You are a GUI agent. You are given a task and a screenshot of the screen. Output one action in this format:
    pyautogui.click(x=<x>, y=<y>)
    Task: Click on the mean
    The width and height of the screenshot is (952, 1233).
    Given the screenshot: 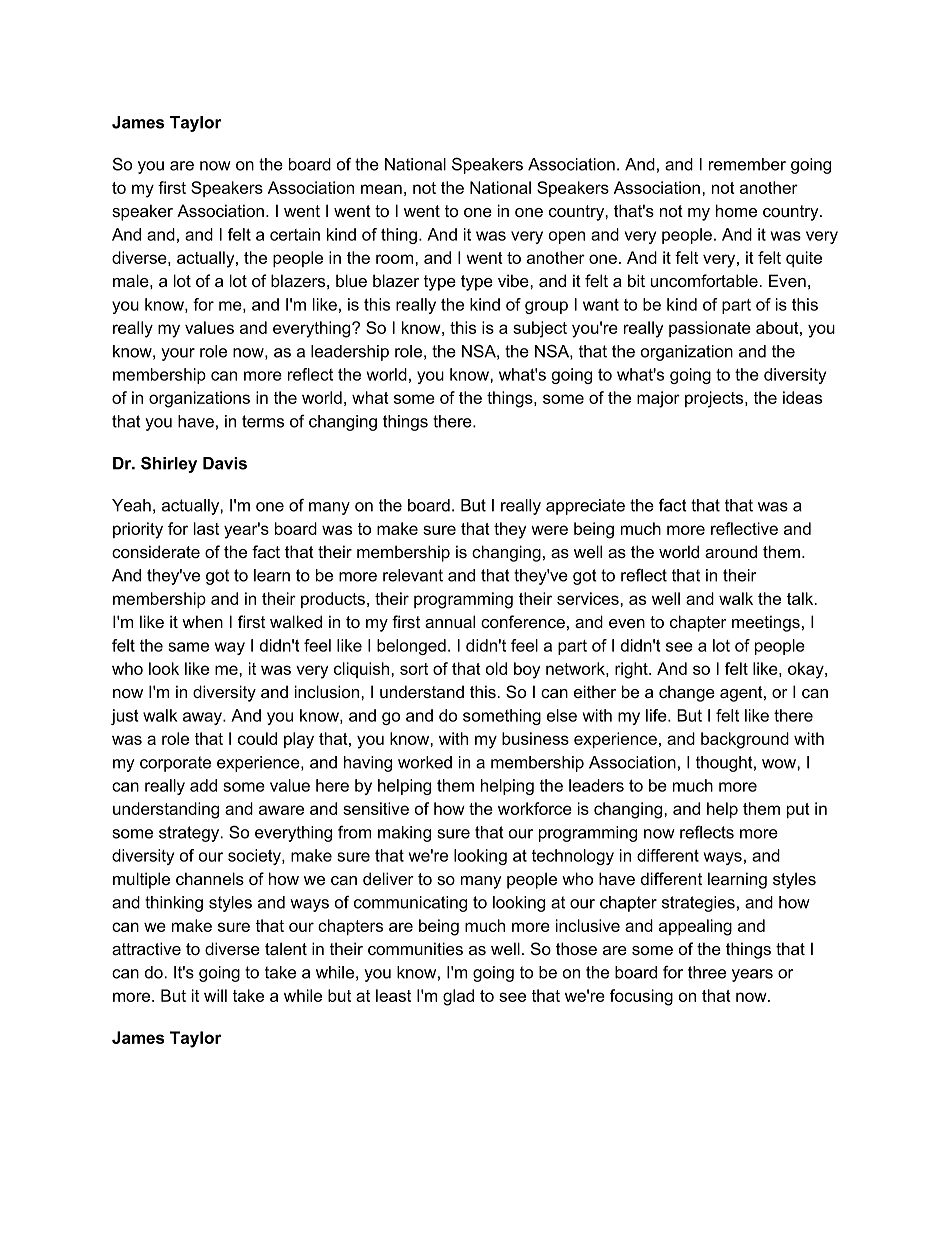 What is the action you would take?
    pyautogui.click(x=381, y=189)
